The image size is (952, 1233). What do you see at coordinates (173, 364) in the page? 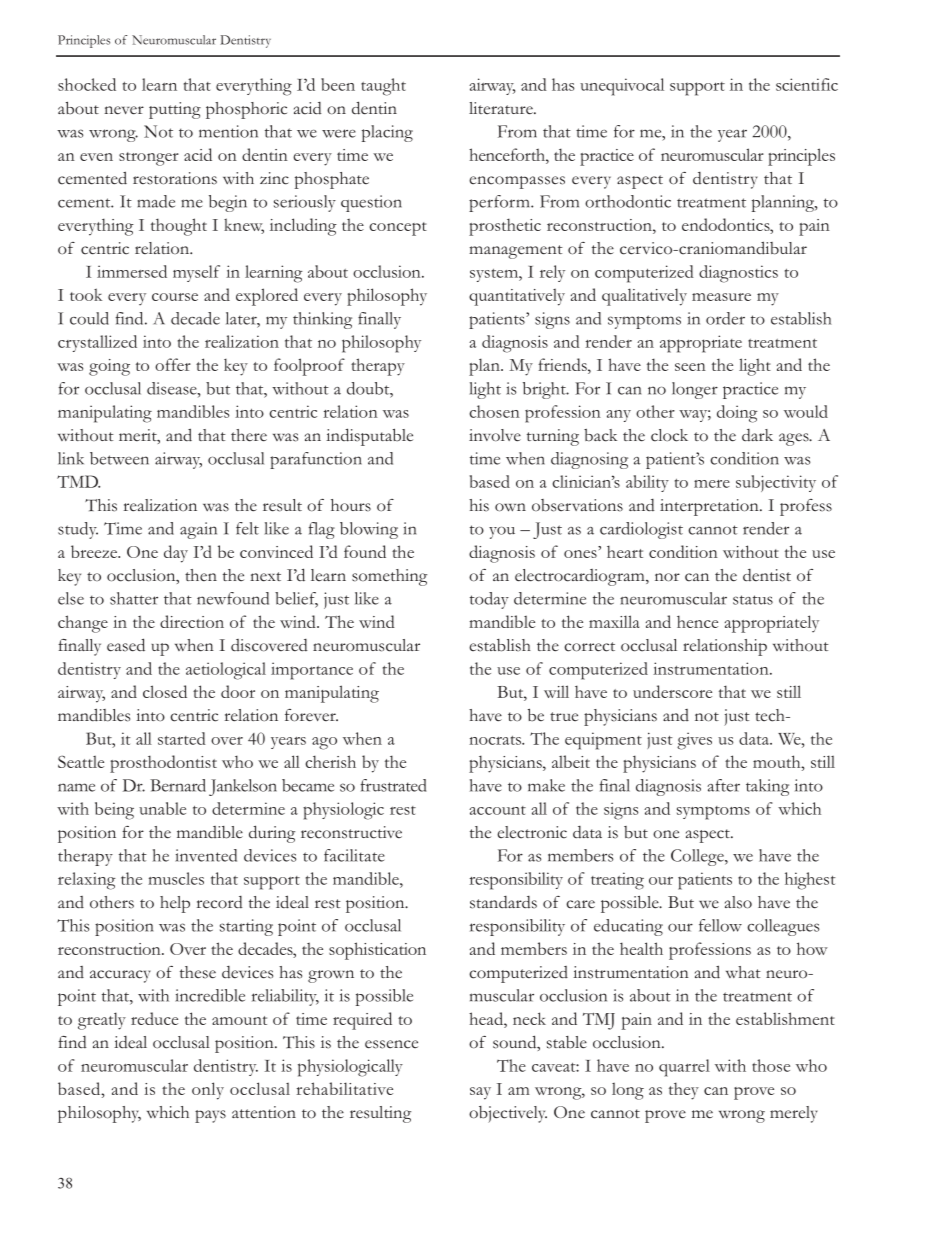
I see `offer` at bounding box center [173, 364].
